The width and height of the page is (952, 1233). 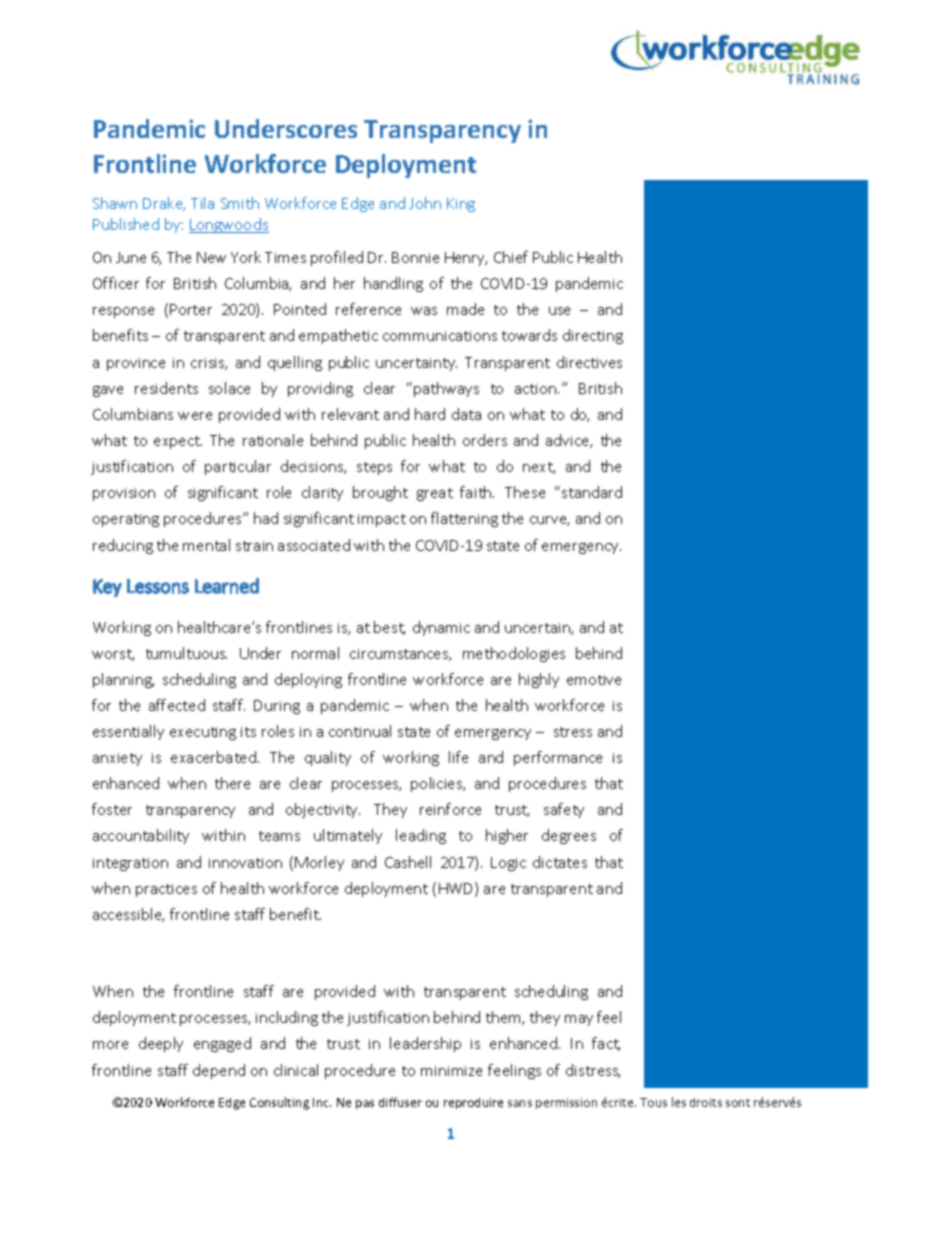 I want to click on there, so click(x=232, y=783).
